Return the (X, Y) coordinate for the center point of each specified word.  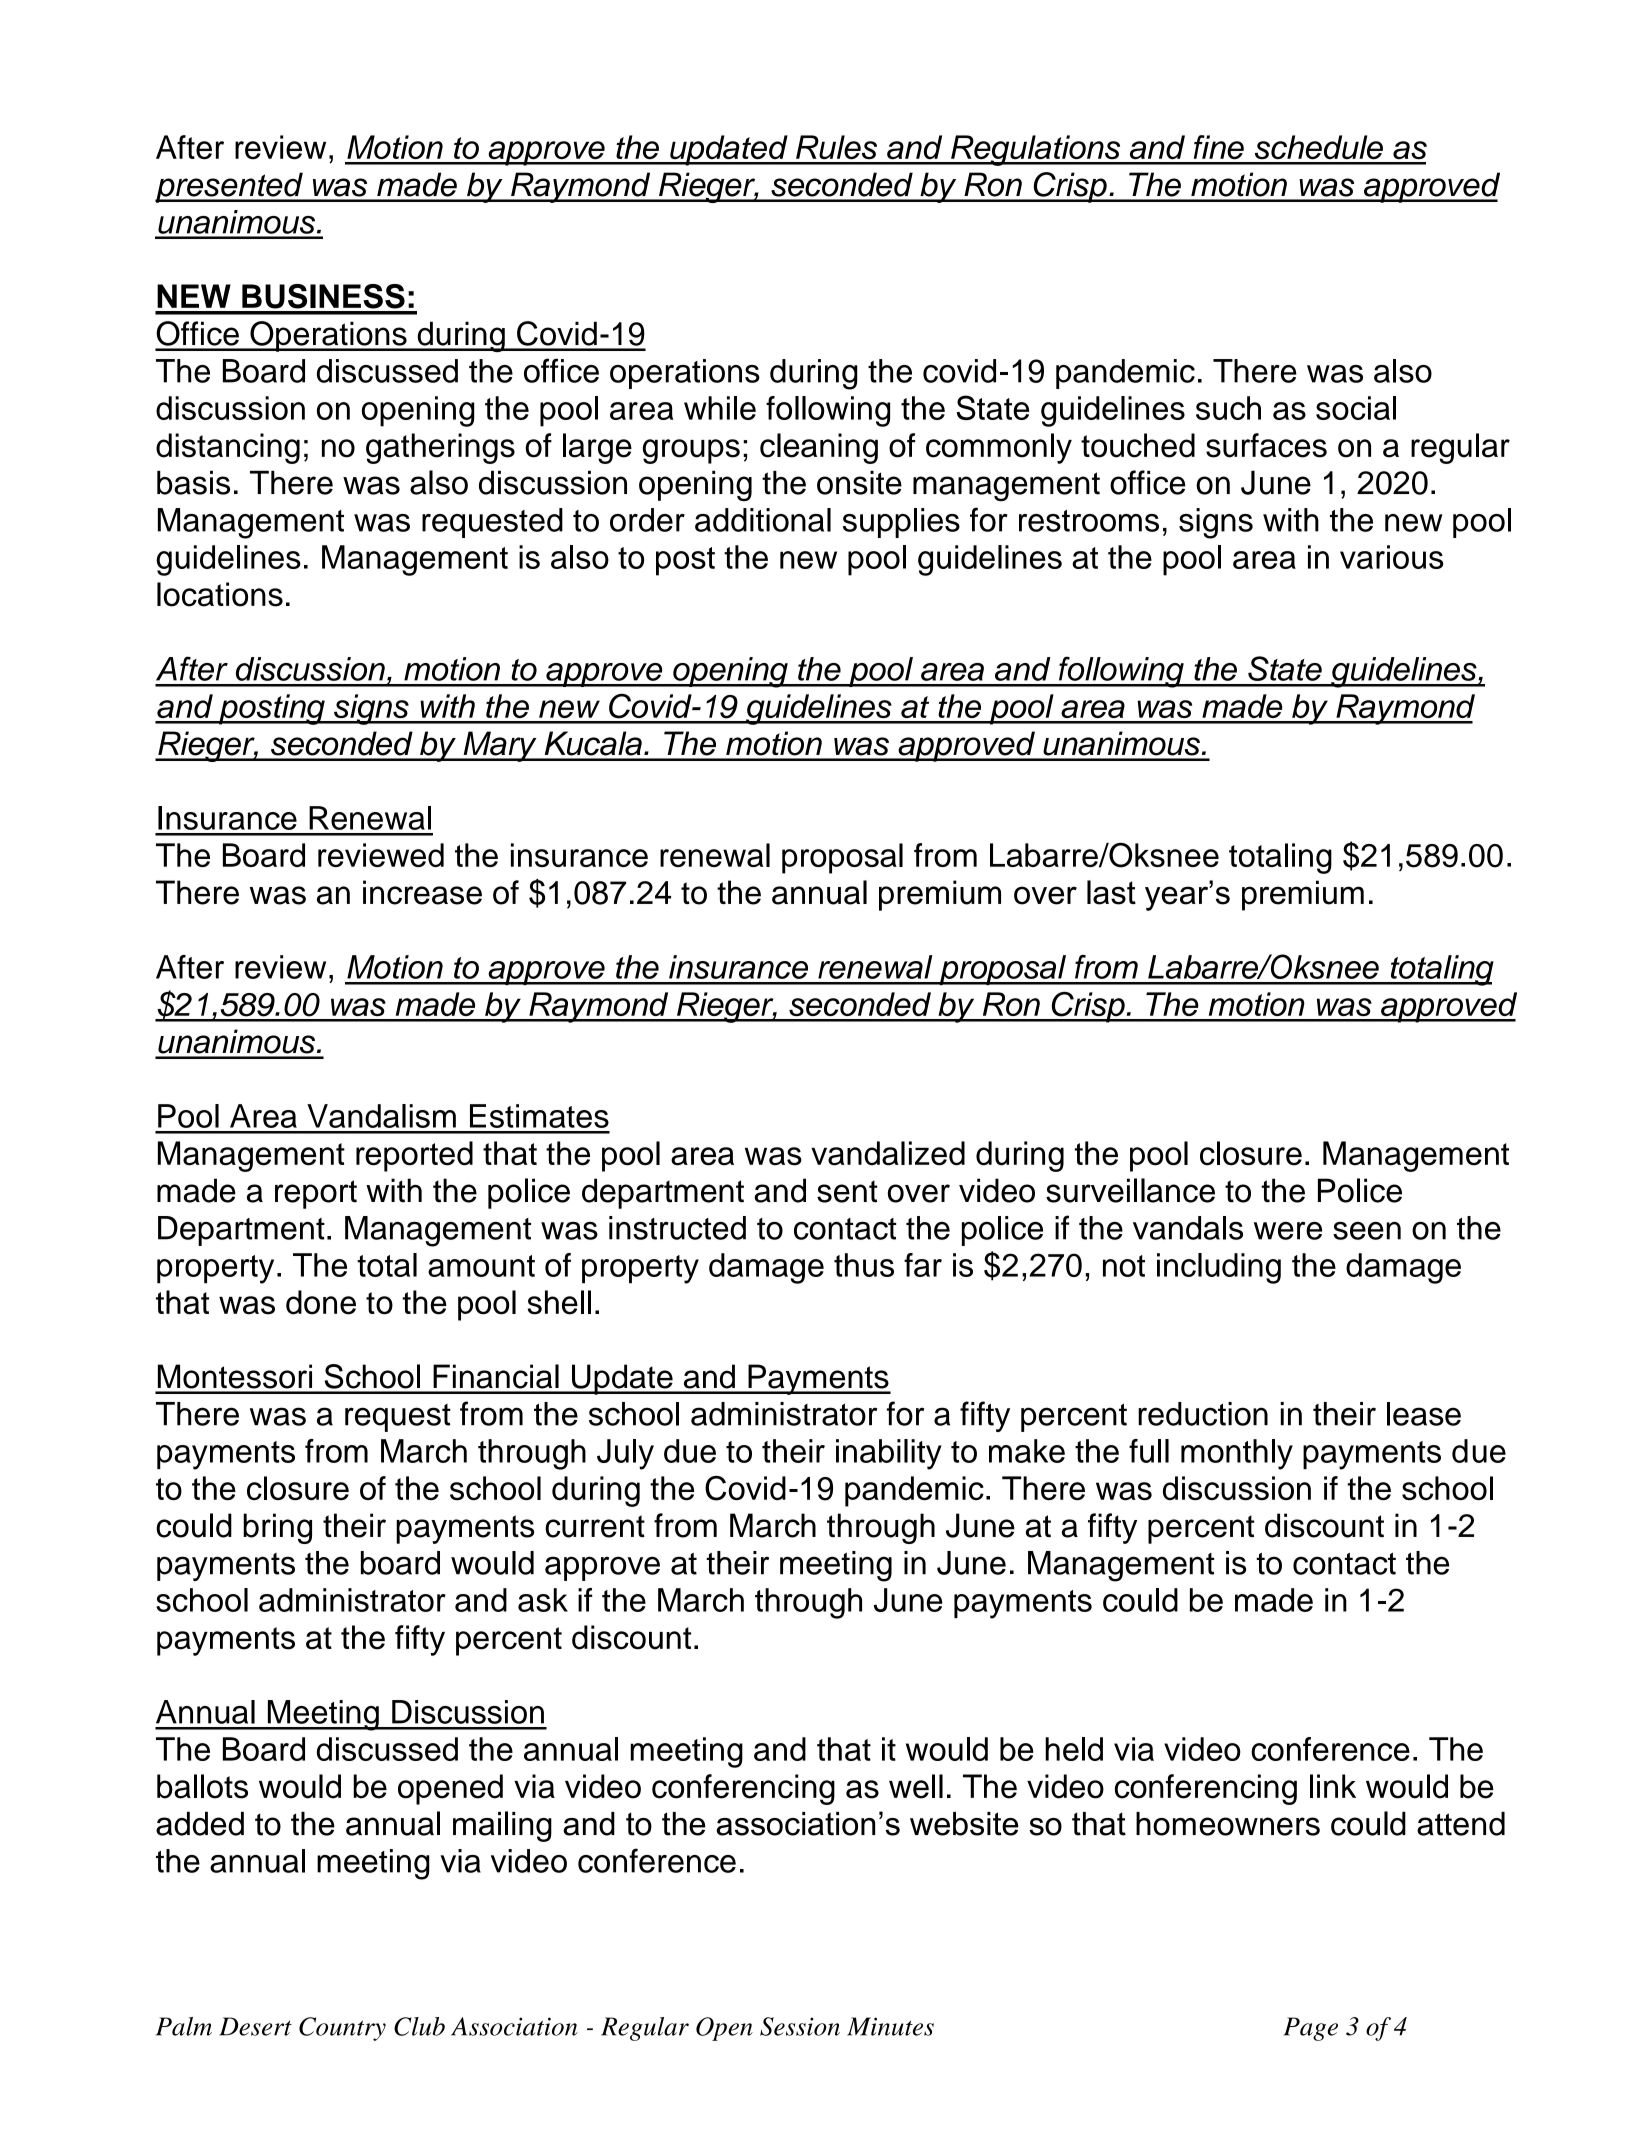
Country (342, 2029)
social (1356, 408)
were (1288, 1231)
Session (800, 2026)
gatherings (440, 448)
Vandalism (381, 1116)
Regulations (1036, 150)
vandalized (888, 1153)
